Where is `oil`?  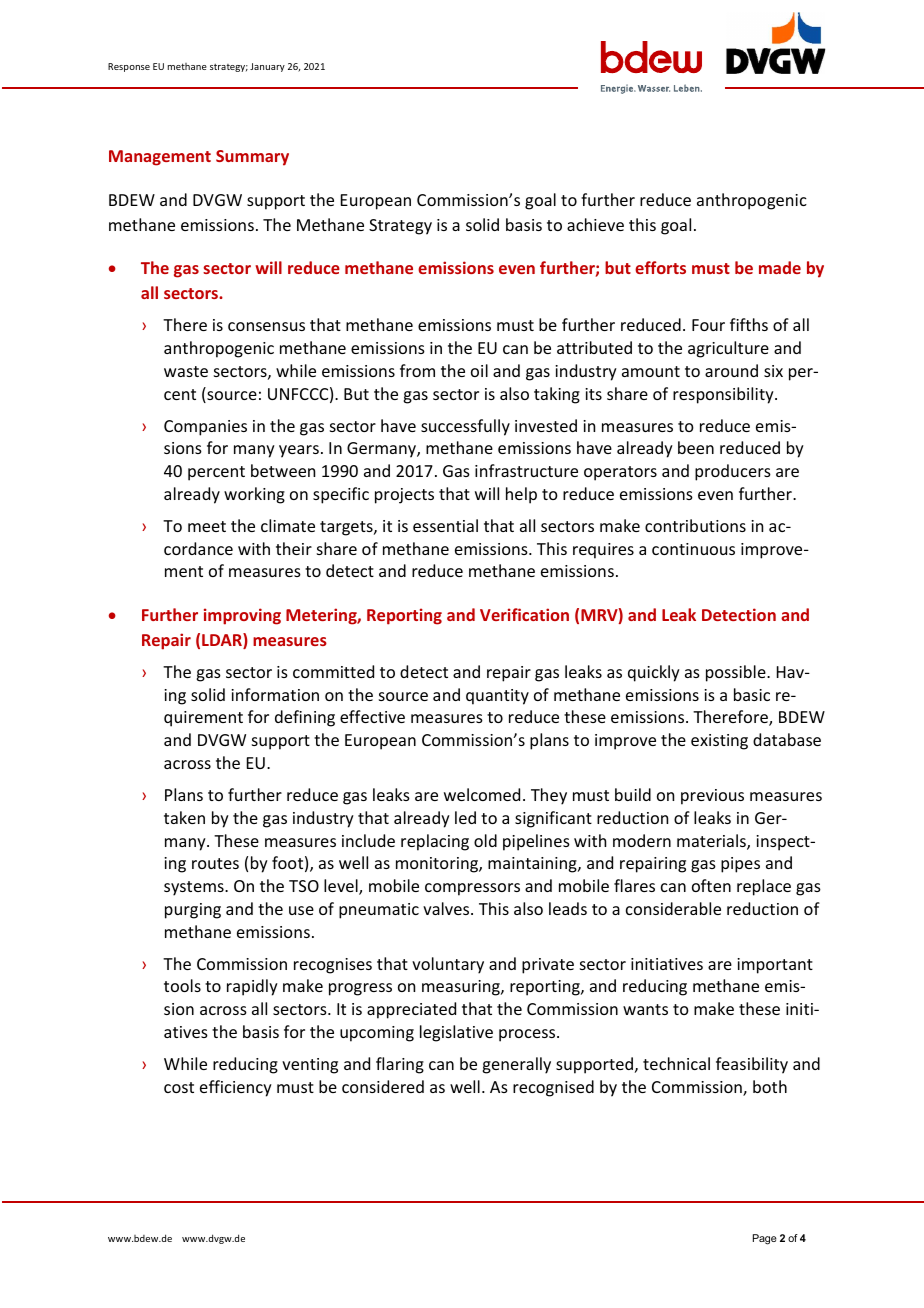
oil is located at coordinates (479, 370).
